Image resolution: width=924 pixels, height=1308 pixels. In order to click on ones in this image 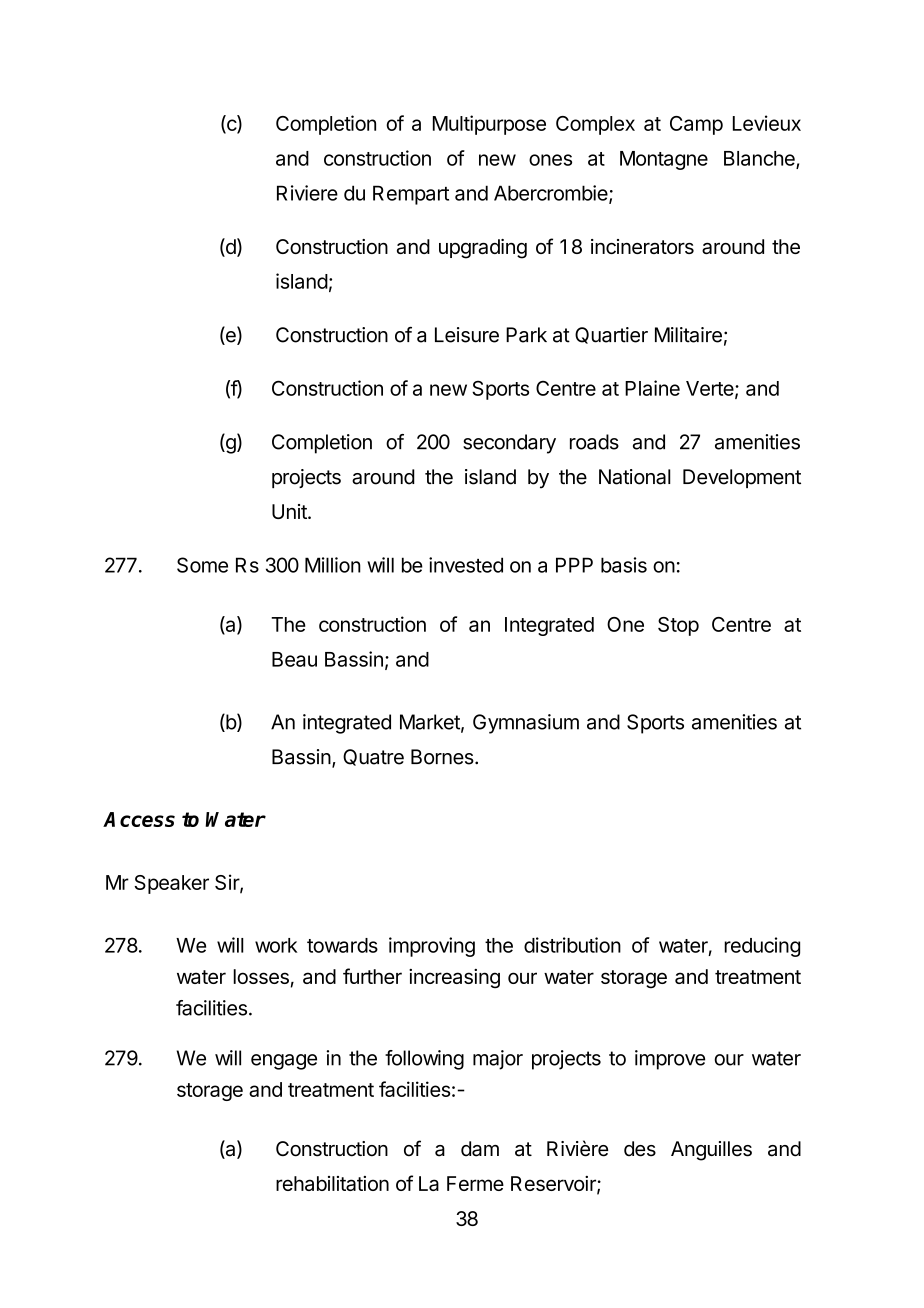, I will do `click(550, 160)`.
